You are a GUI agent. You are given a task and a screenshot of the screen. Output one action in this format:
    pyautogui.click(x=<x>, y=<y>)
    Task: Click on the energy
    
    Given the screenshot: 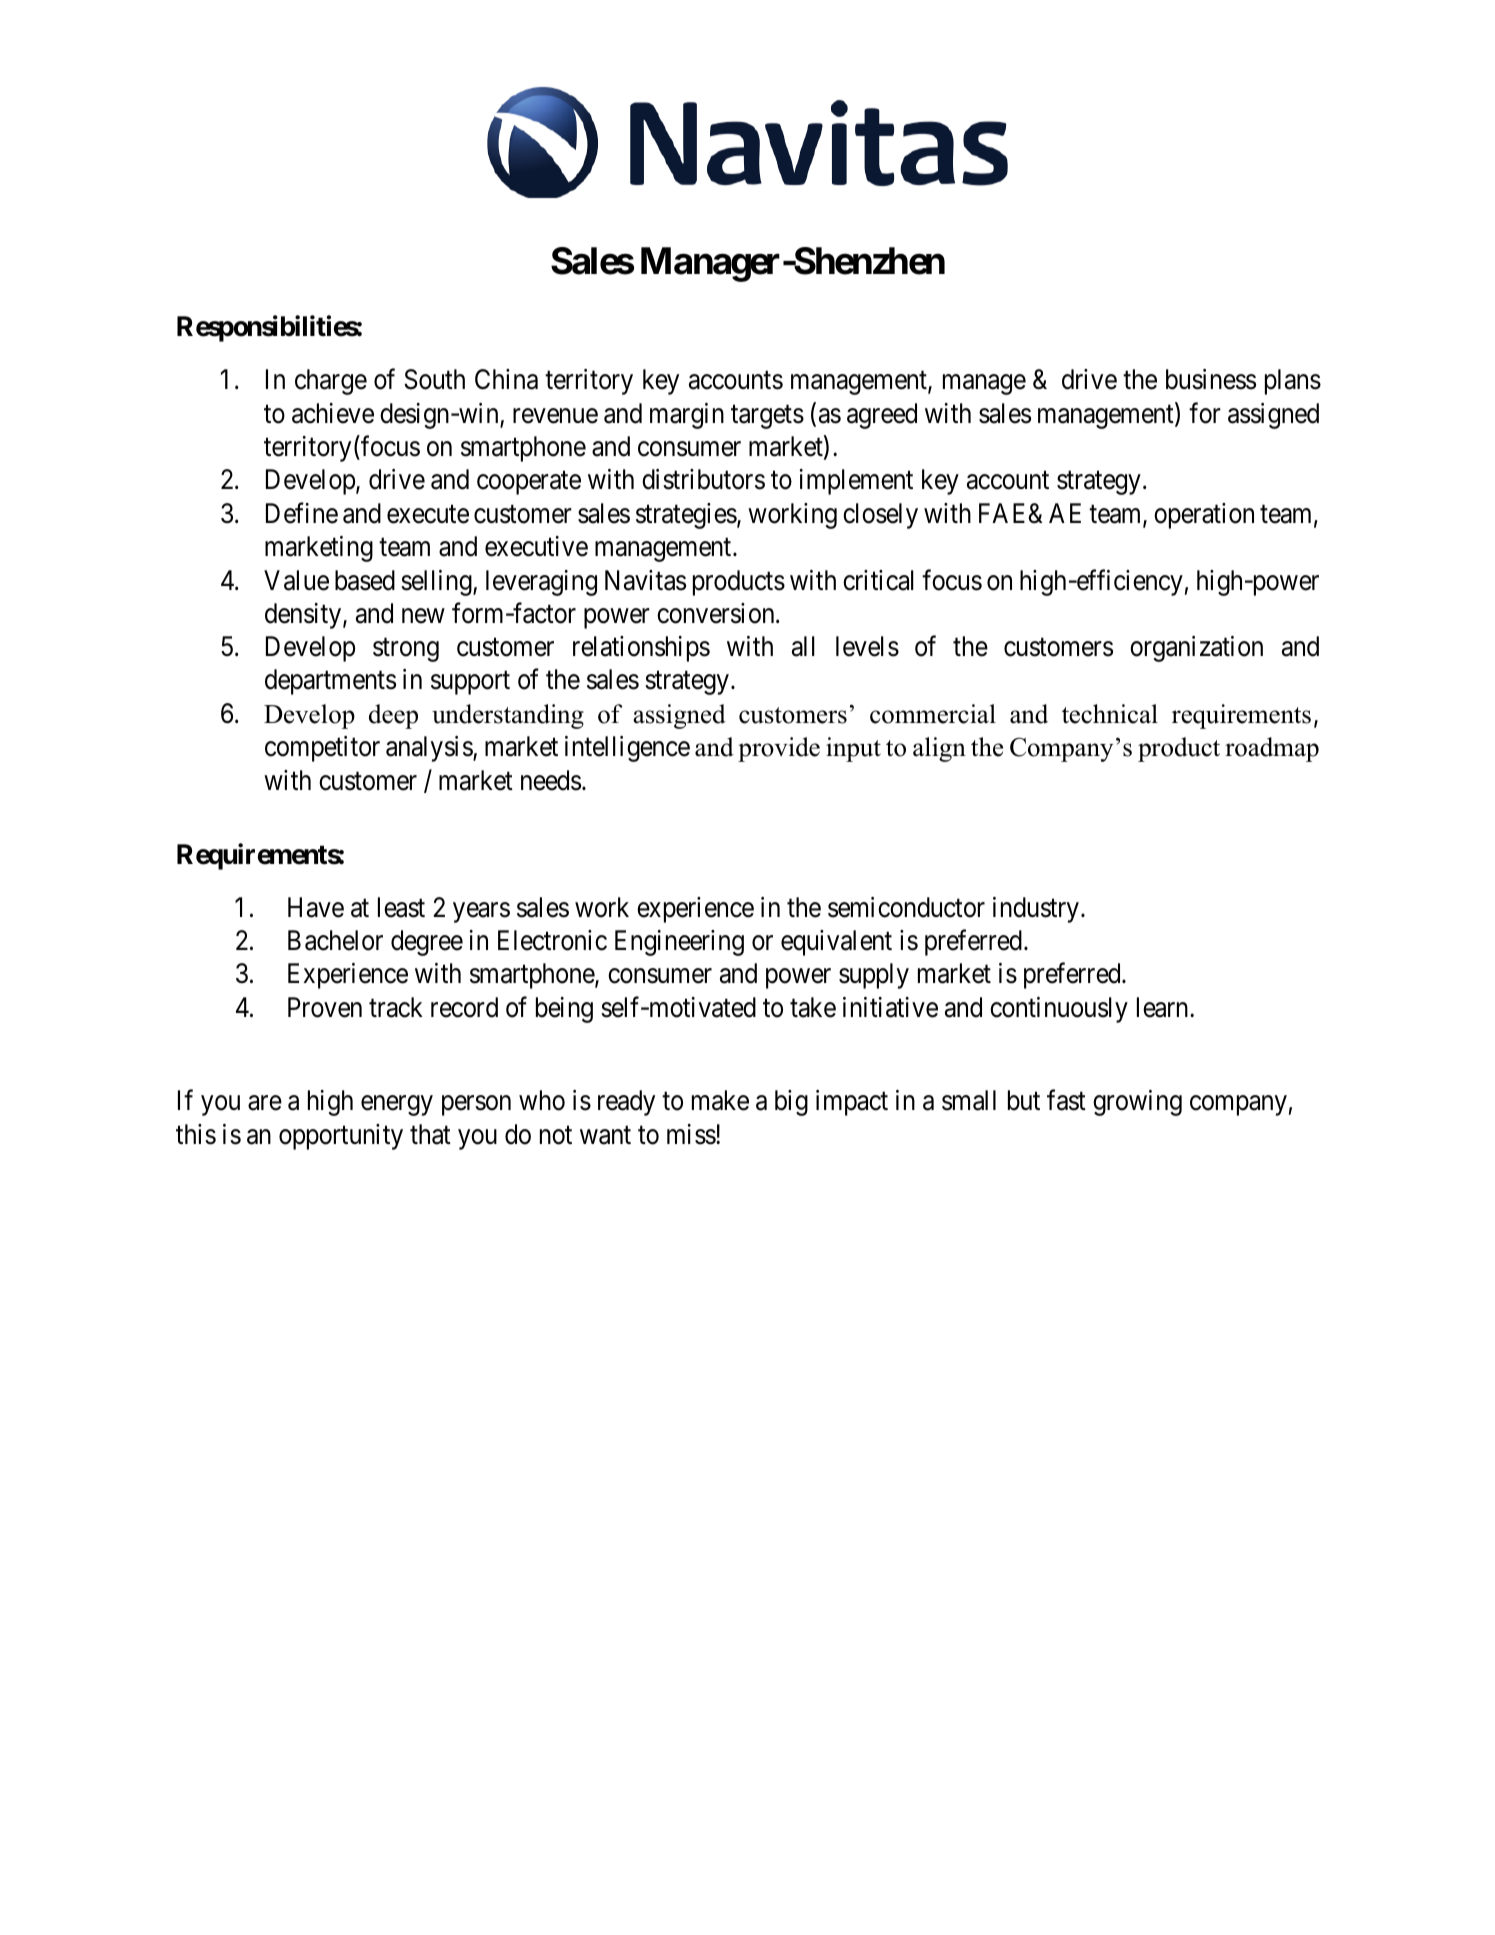 What is the action you would take?
    pyautogui.click(x=397, y=1106)
